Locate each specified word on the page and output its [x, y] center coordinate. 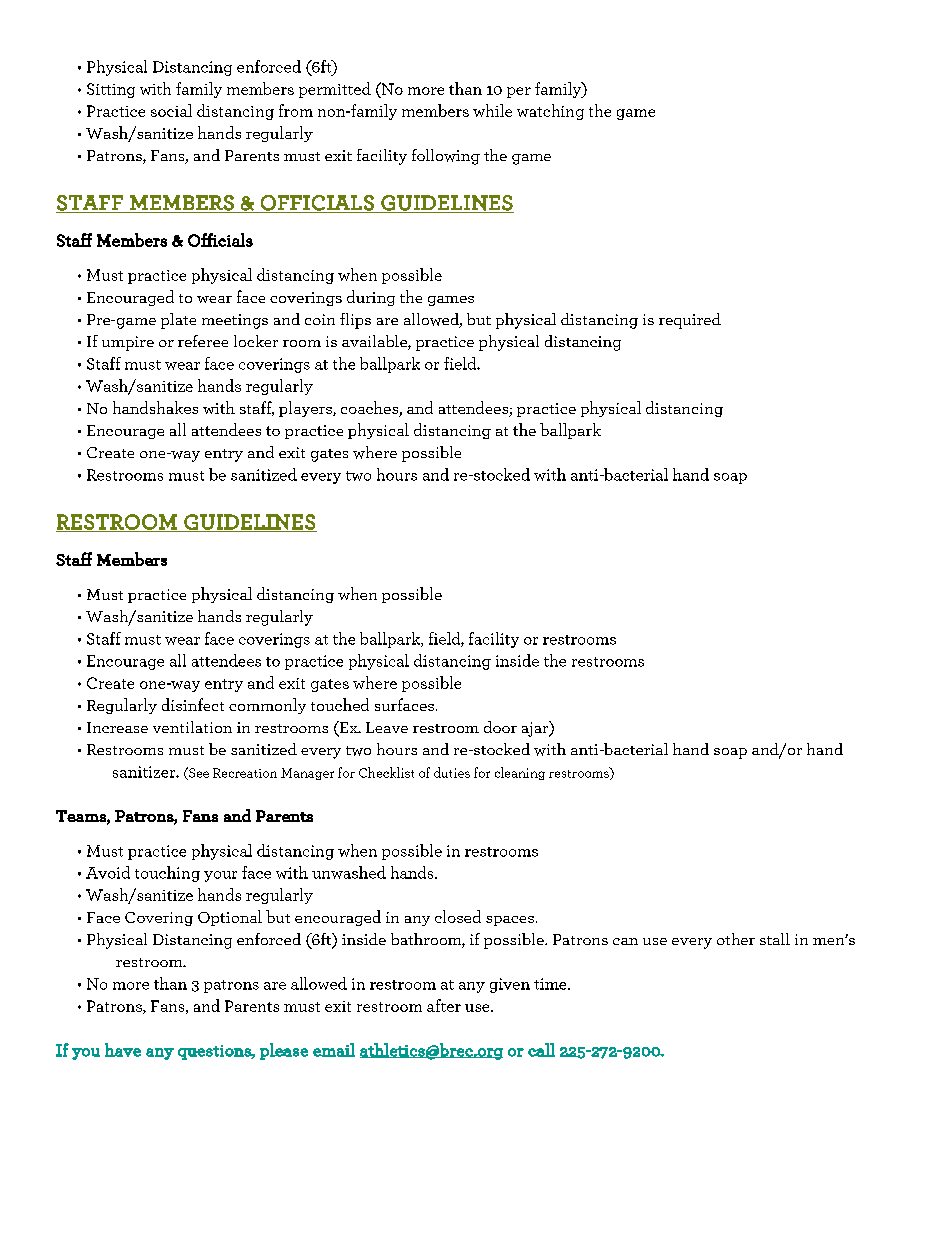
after [444, 1005]
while [492, 110]
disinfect [193, 704]
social [171, 110]
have [123, 1050]
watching [550, 112]
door [500, 727]
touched [340, 704]
